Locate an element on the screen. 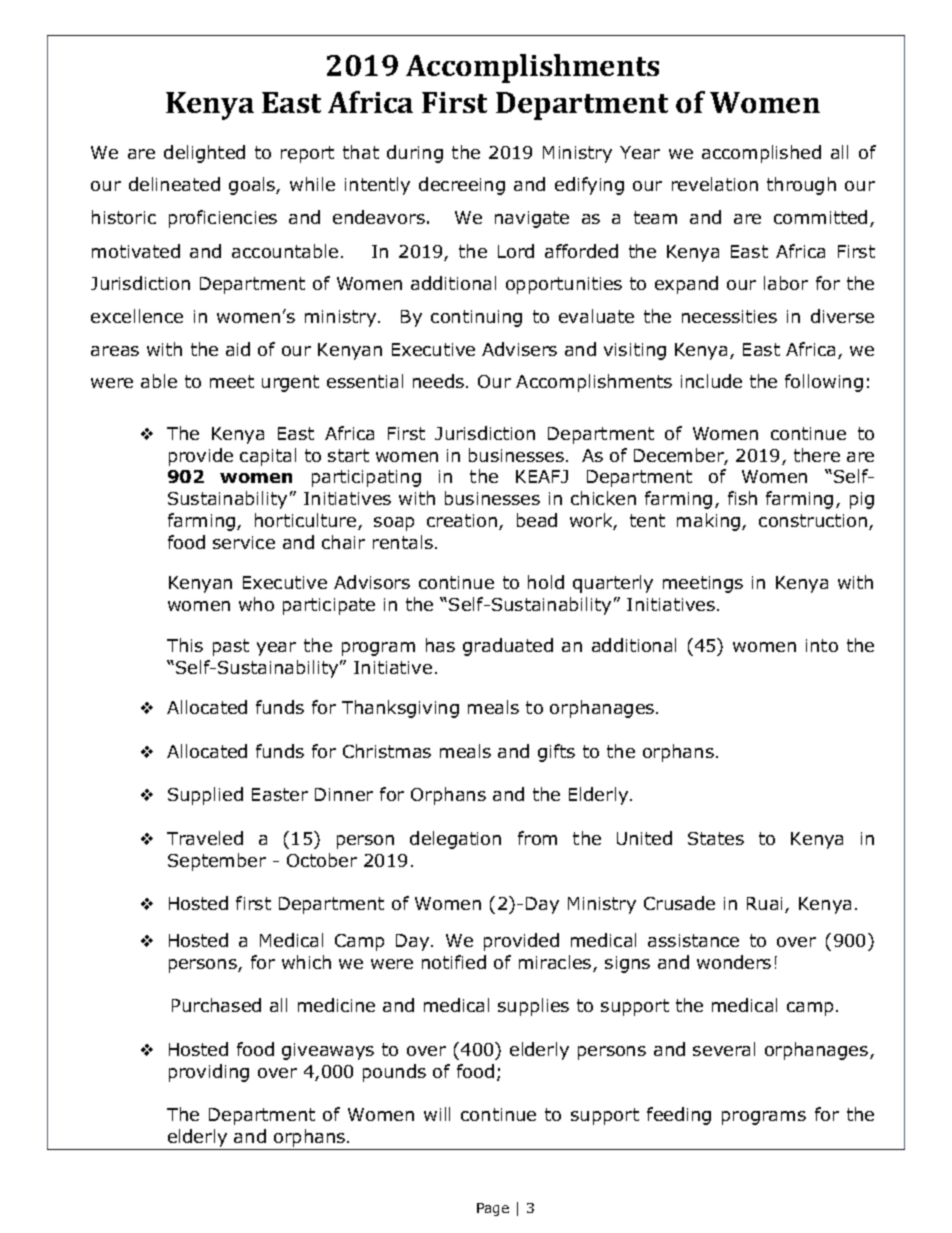  into is located at coordinates (822, 645).
